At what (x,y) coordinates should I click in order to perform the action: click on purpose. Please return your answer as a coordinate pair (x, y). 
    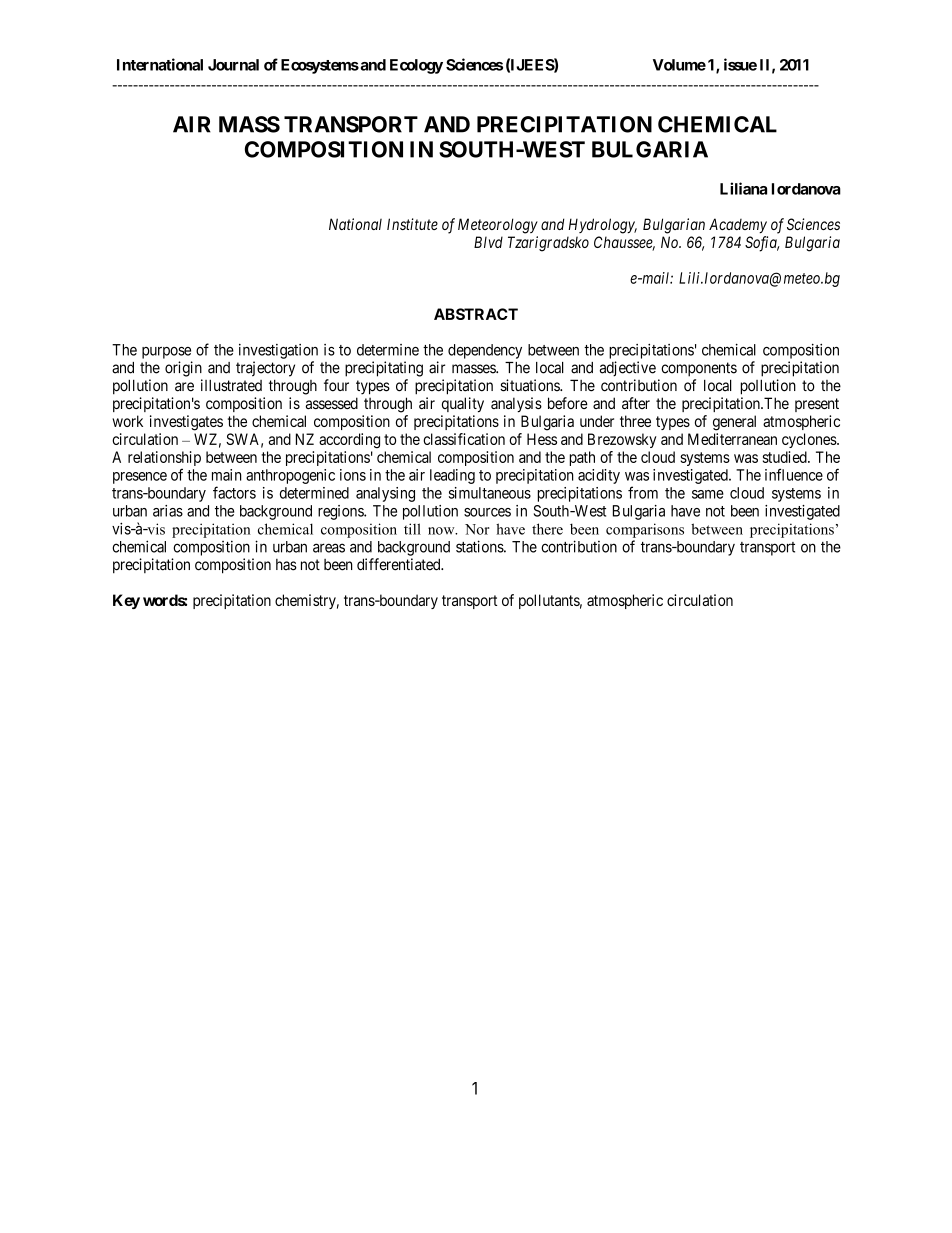
    Looking at the image, I should click on (166, 353).
